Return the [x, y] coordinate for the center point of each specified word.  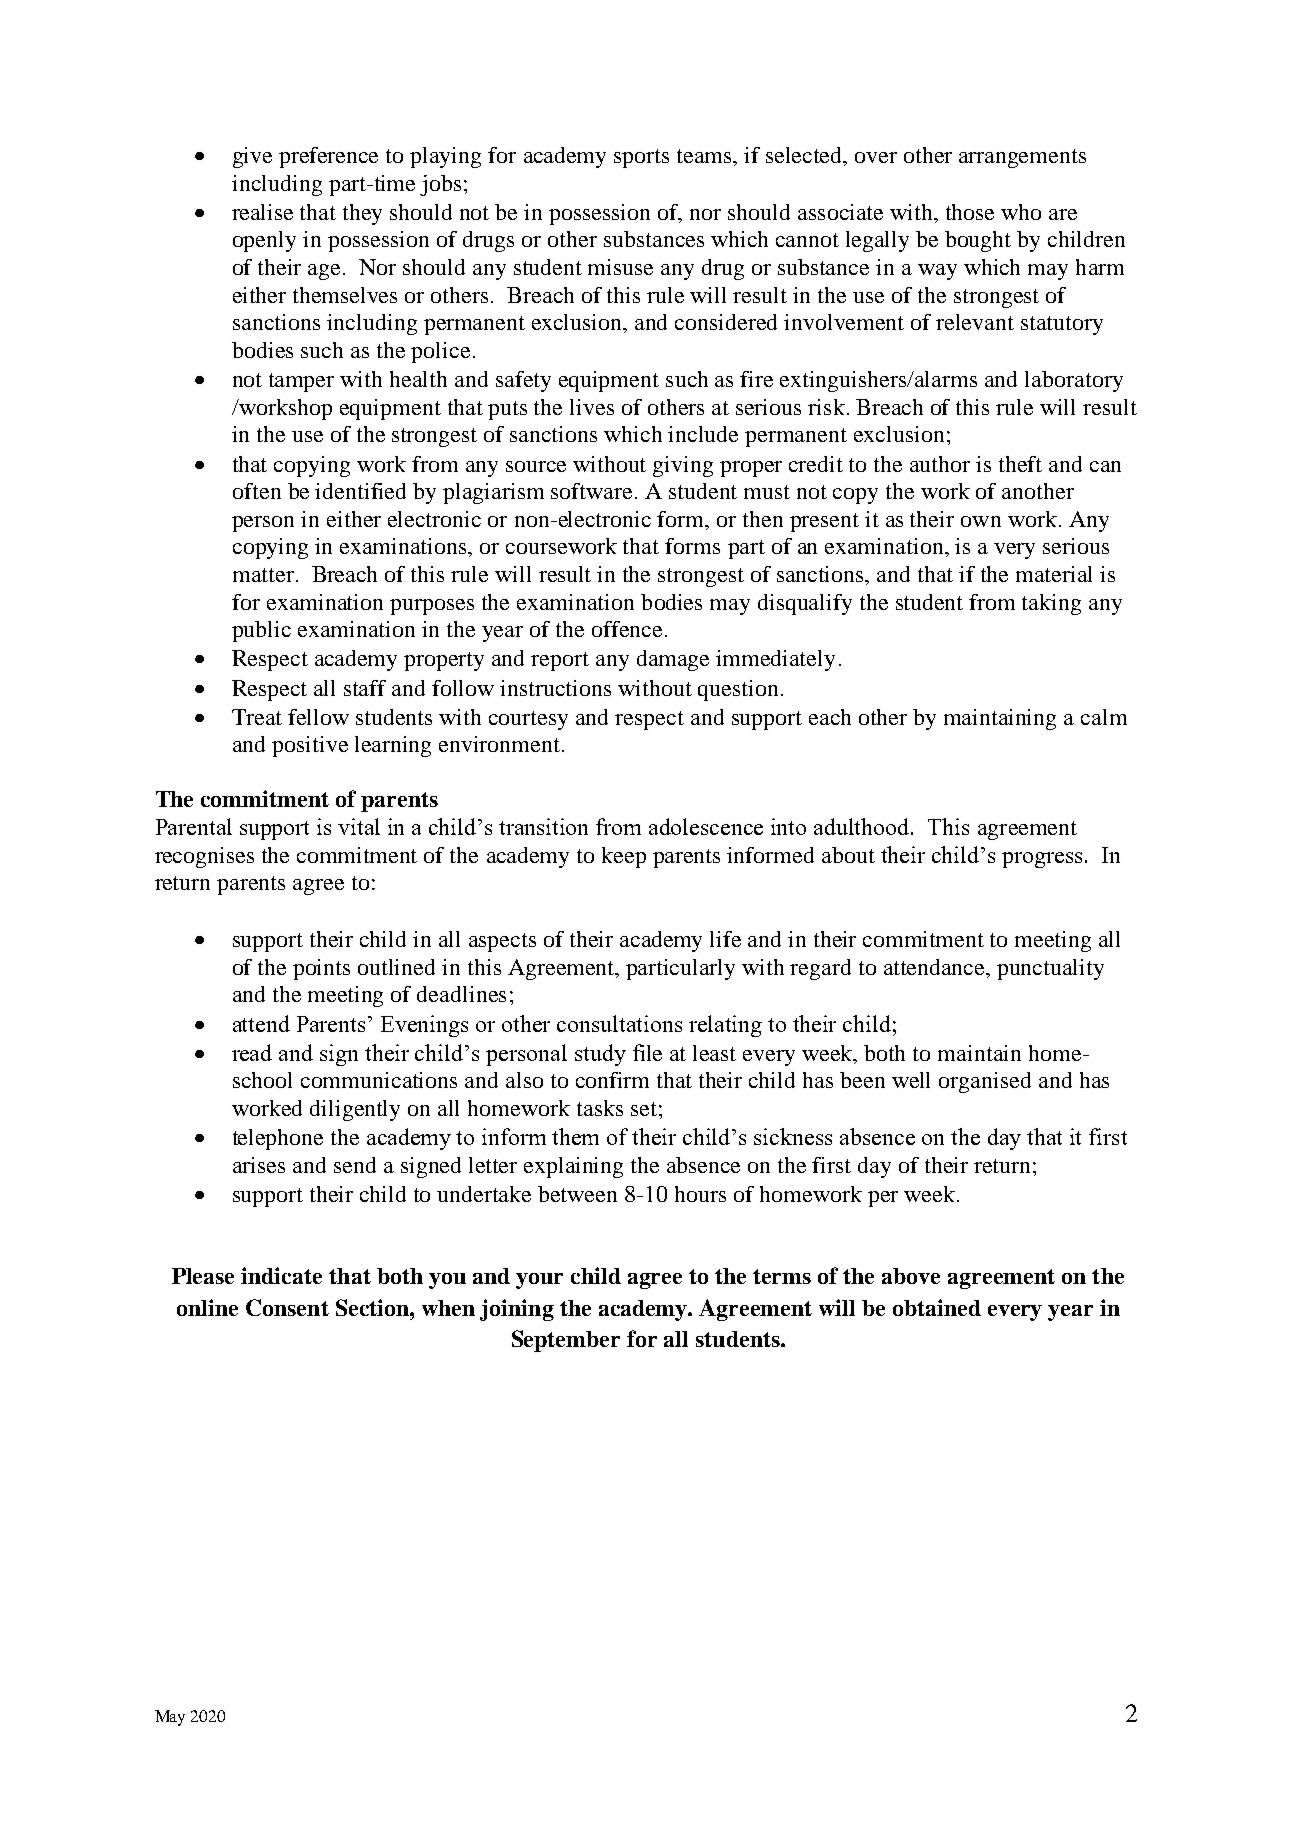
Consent [287, 1307]
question [740, 690]
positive [310, 746]
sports [641, 158]
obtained [937, 1307]
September [566, 1341]
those [970, 212]
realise [262, 212]
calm [1104, 717]
